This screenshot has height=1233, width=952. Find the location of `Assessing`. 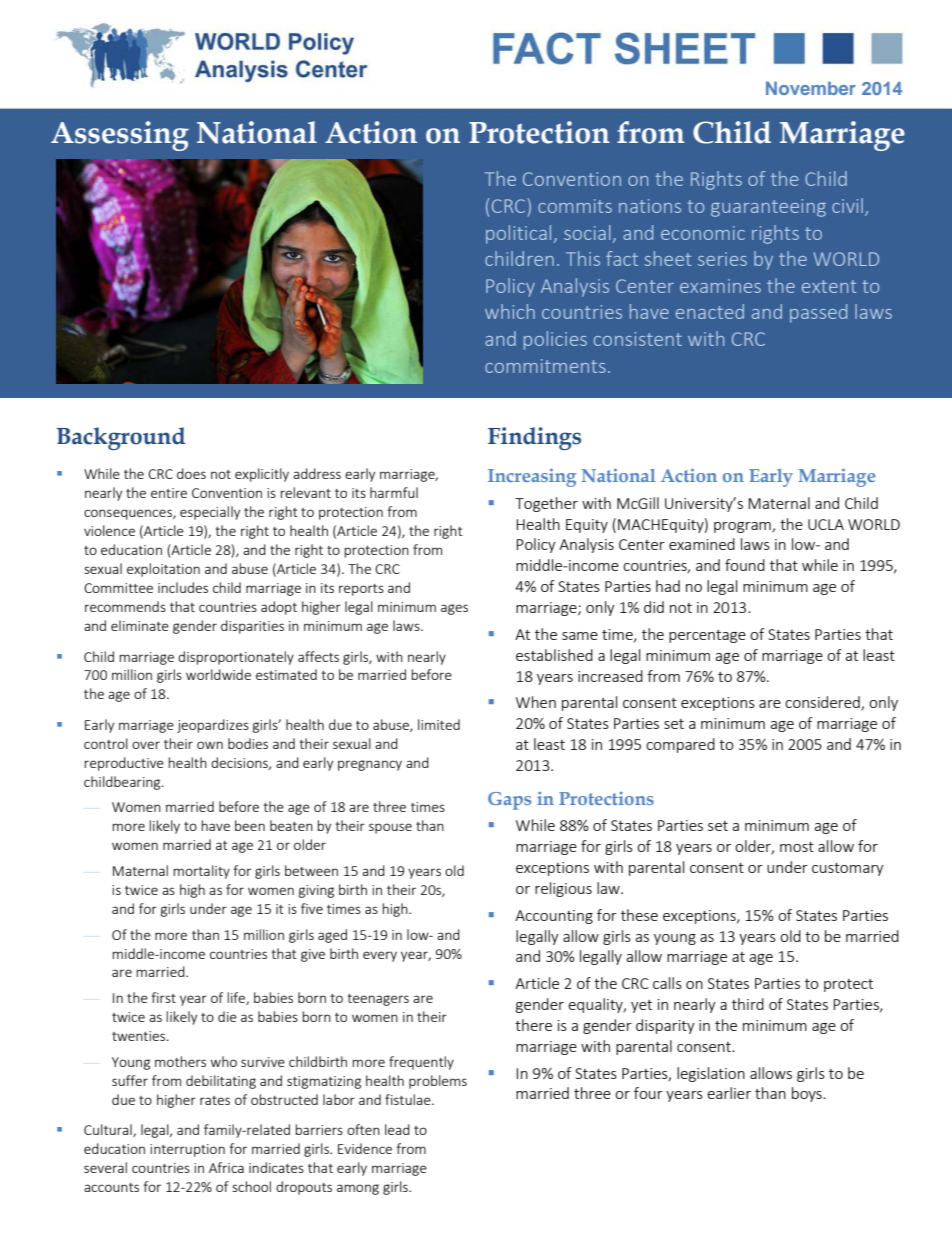

Assessing is located at coordinates (120, 136).
